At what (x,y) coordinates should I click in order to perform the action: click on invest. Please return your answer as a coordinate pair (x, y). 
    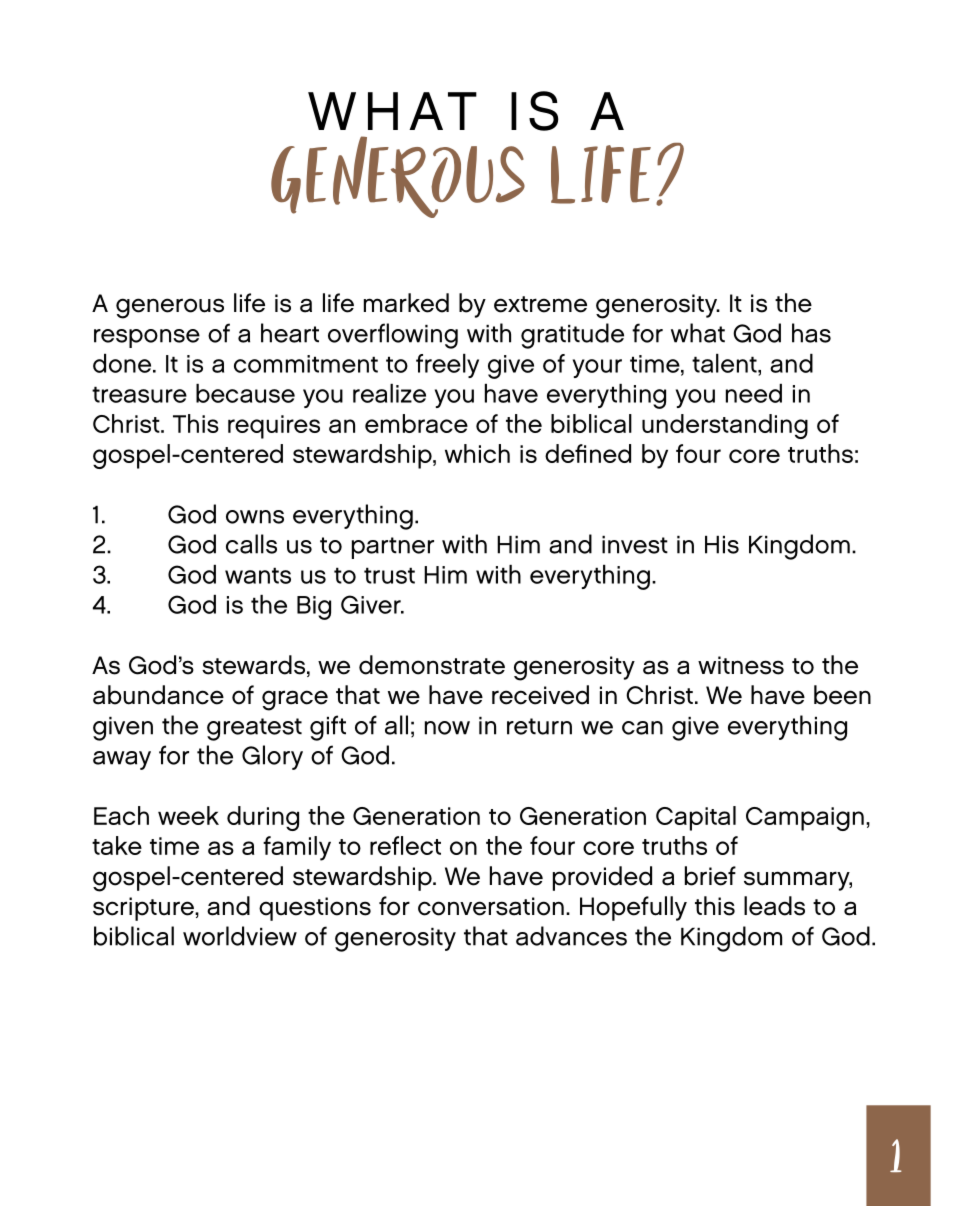
    Looking at the image, I should click on (635, 545).
